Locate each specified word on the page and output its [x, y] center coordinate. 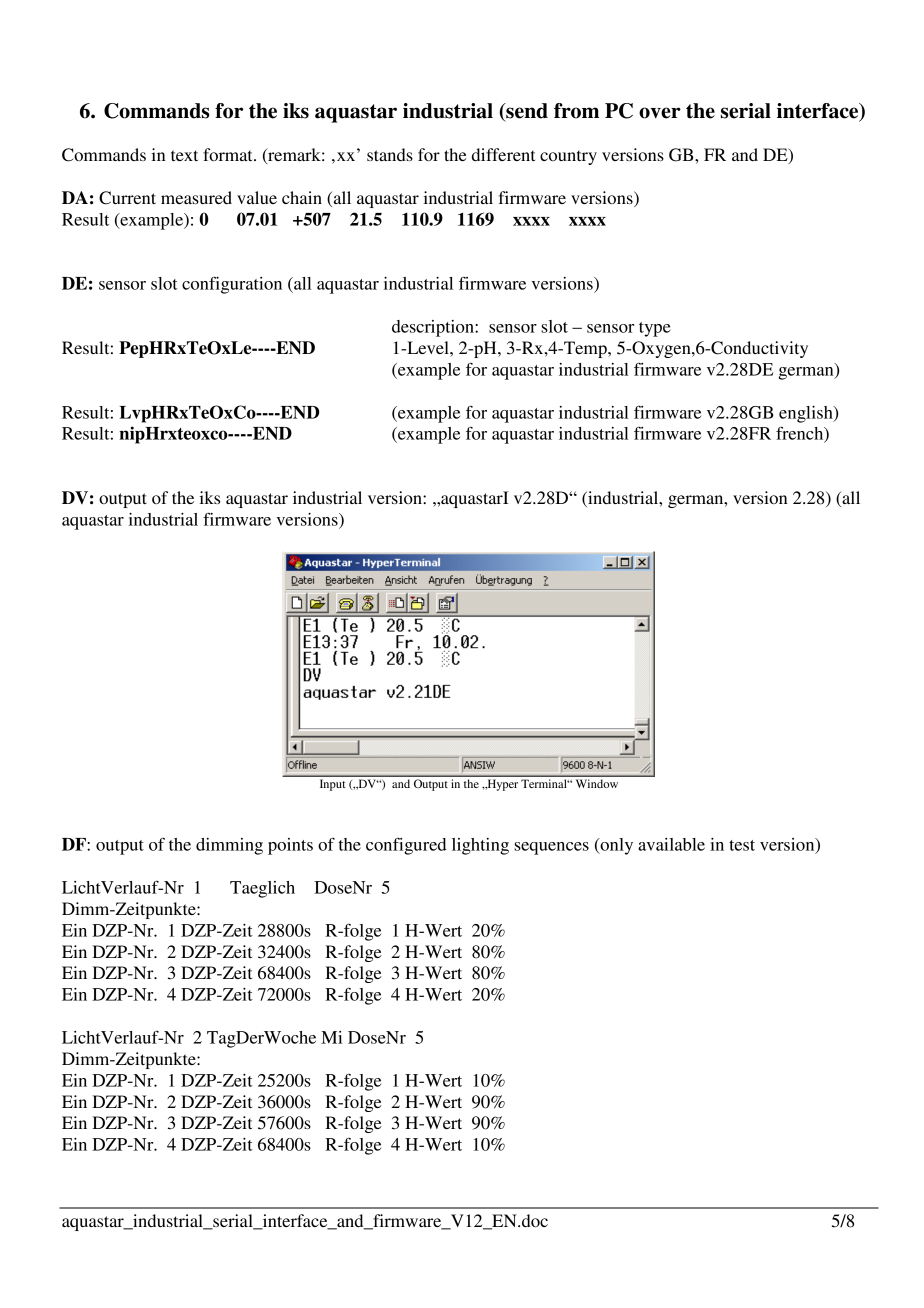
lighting [480, 846]
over [660, 113]
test [742, 845]
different [503, 154]
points [290, 846]
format [229, 154]
